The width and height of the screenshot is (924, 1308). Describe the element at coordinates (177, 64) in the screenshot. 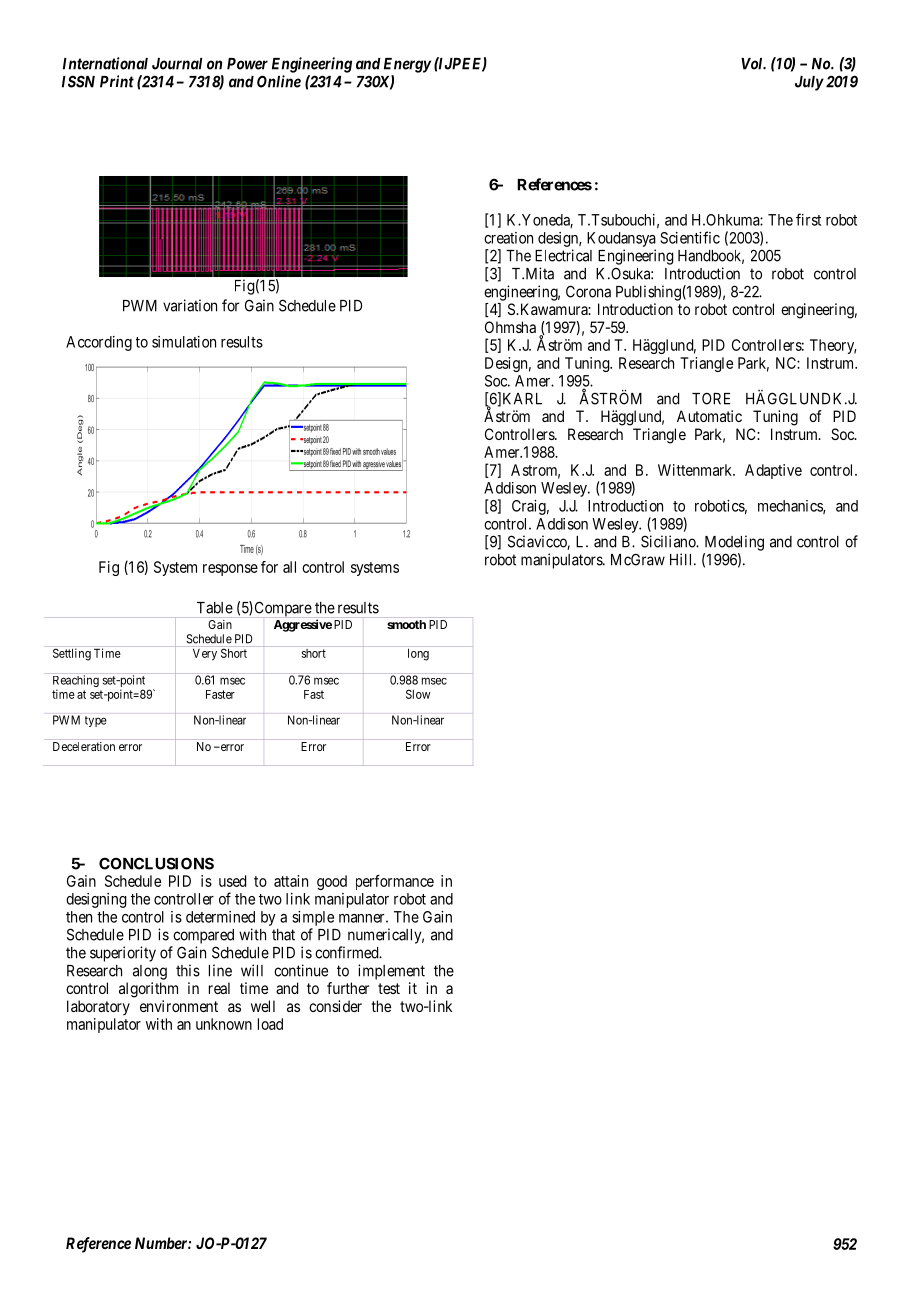

I see `Journal` at that location.
